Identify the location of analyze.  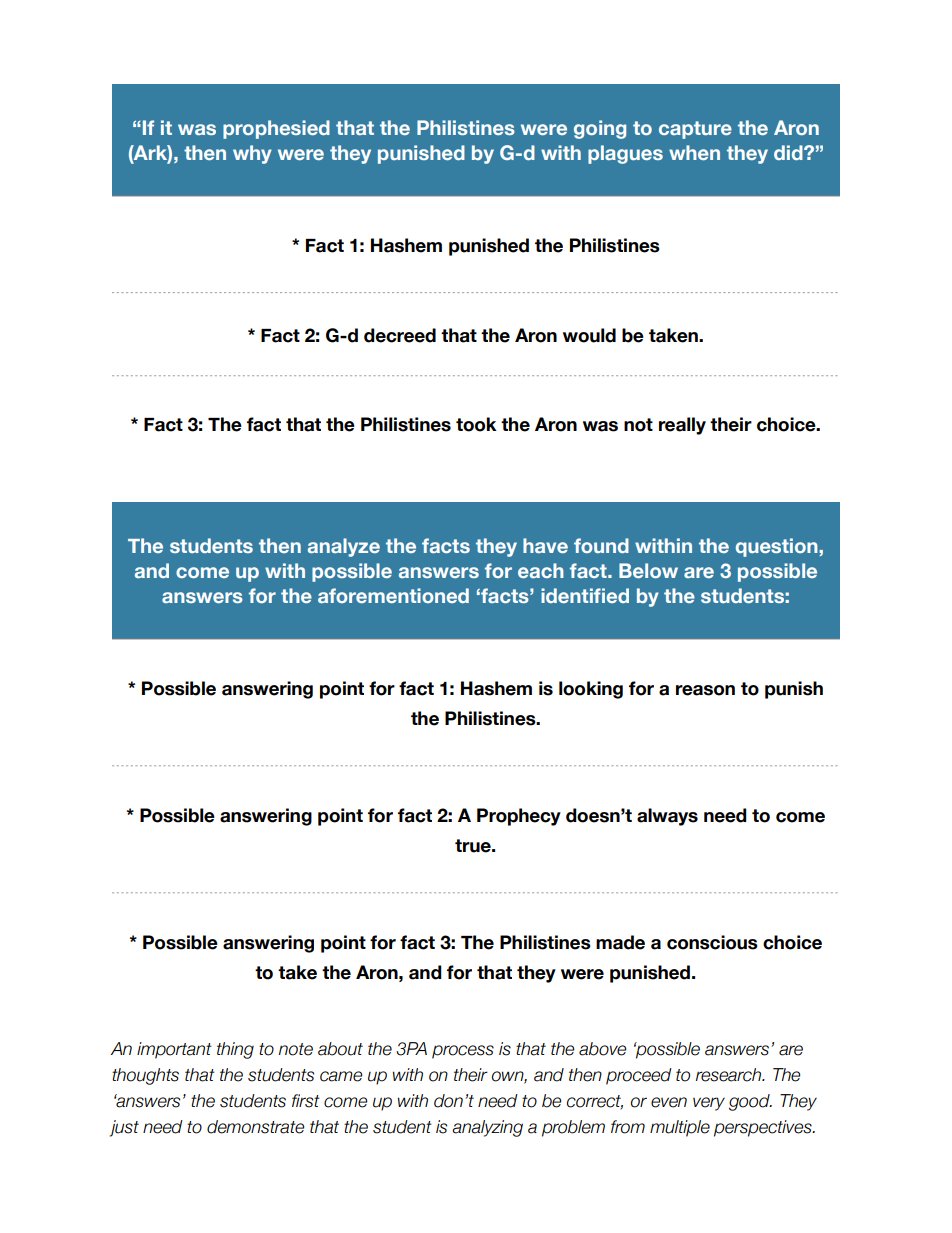
(344, 547).
